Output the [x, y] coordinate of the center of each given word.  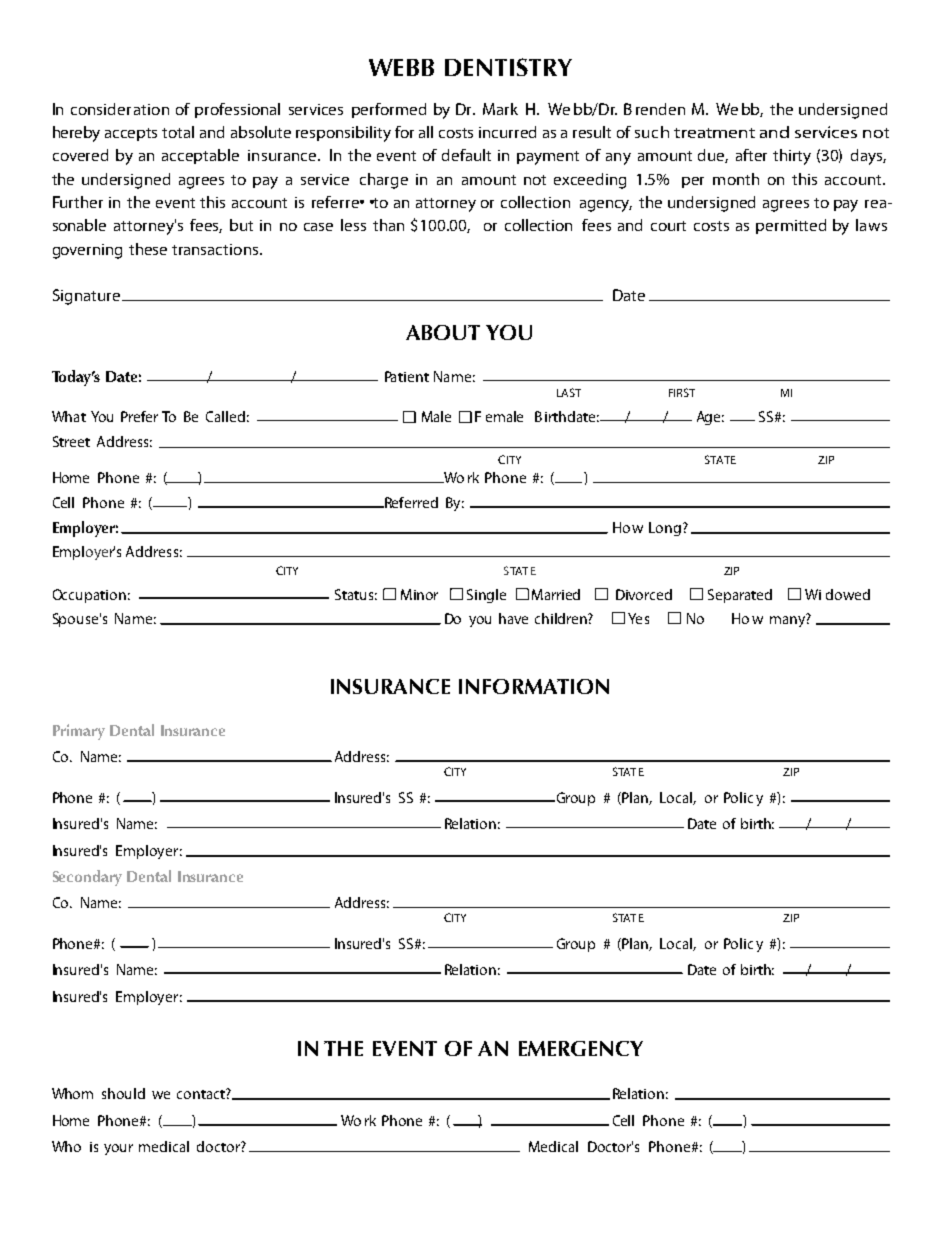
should [123, 1093]
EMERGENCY [581, 1048]
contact [202, 1094]
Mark [500, 109]
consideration [120, 109]
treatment [714, 133]
